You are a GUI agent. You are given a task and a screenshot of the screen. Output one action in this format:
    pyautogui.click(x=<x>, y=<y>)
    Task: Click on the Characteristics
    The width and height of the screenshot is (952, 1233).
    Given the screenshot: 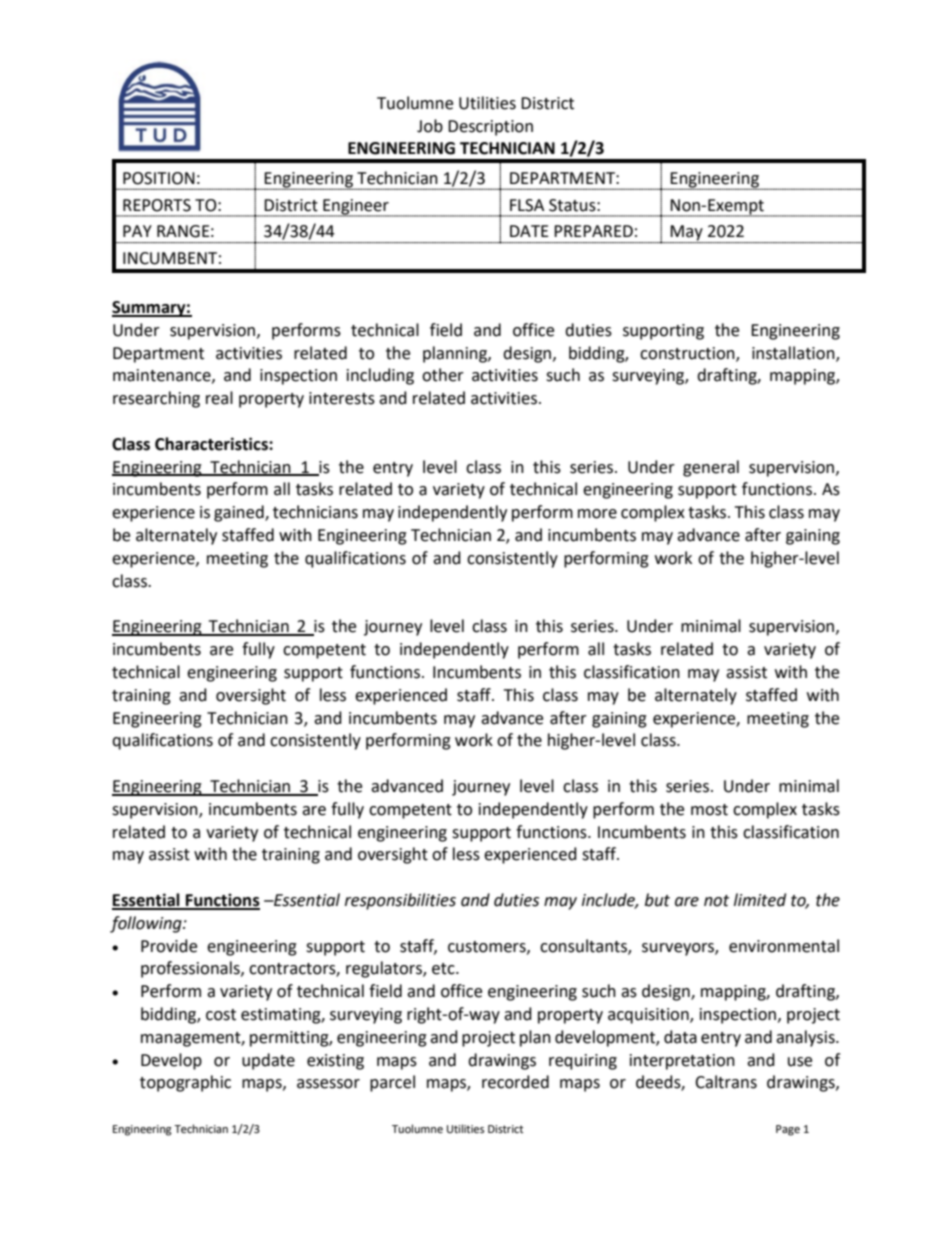 What is the action you would take?
    pyautogui.click(x=212, y=444)
